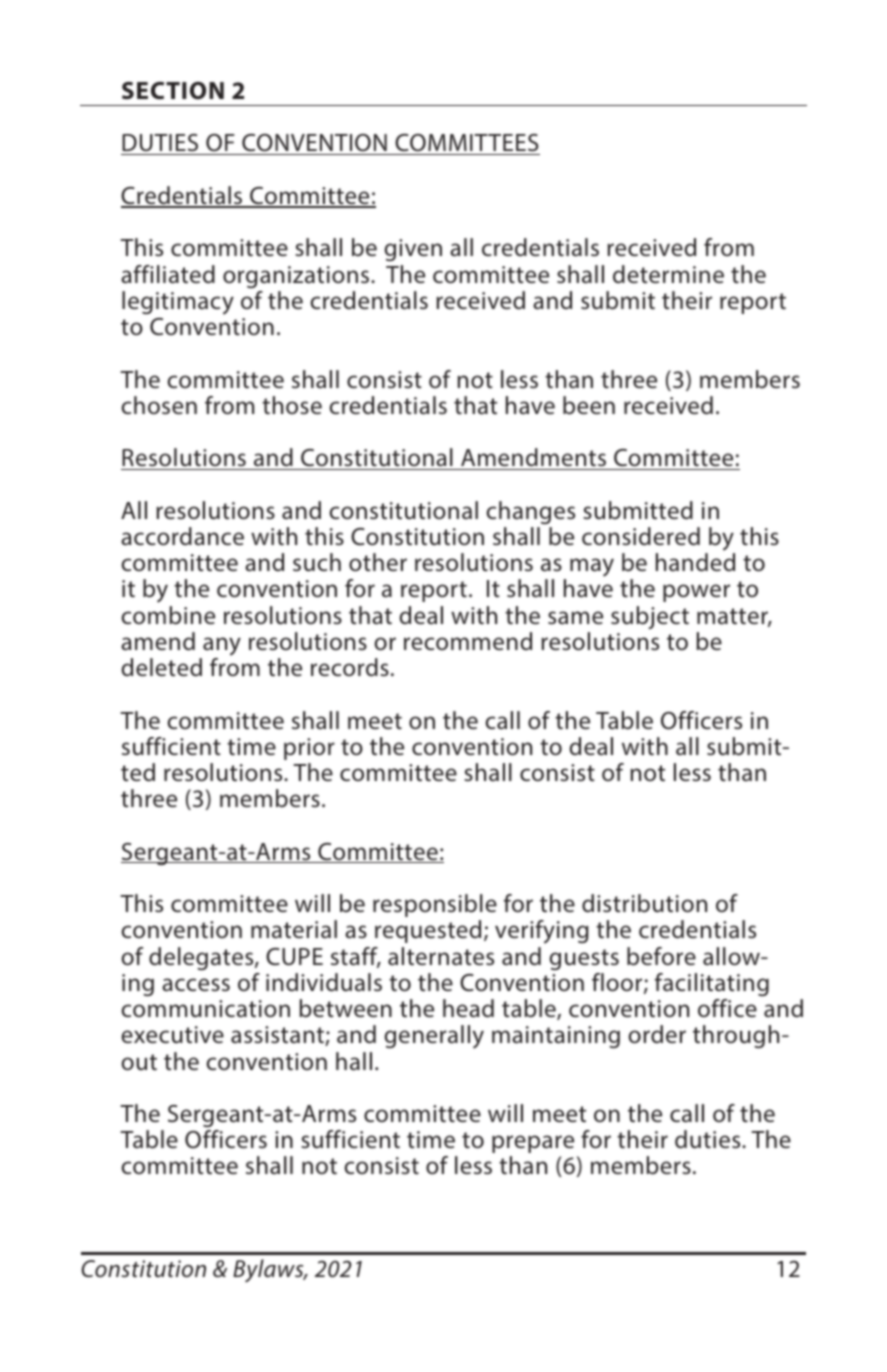 This screenshot has width=887, height=1372. What do you see at coordinates (650, 617) in the screenshot?
I see `subject` at bounding box center [650, 617].
